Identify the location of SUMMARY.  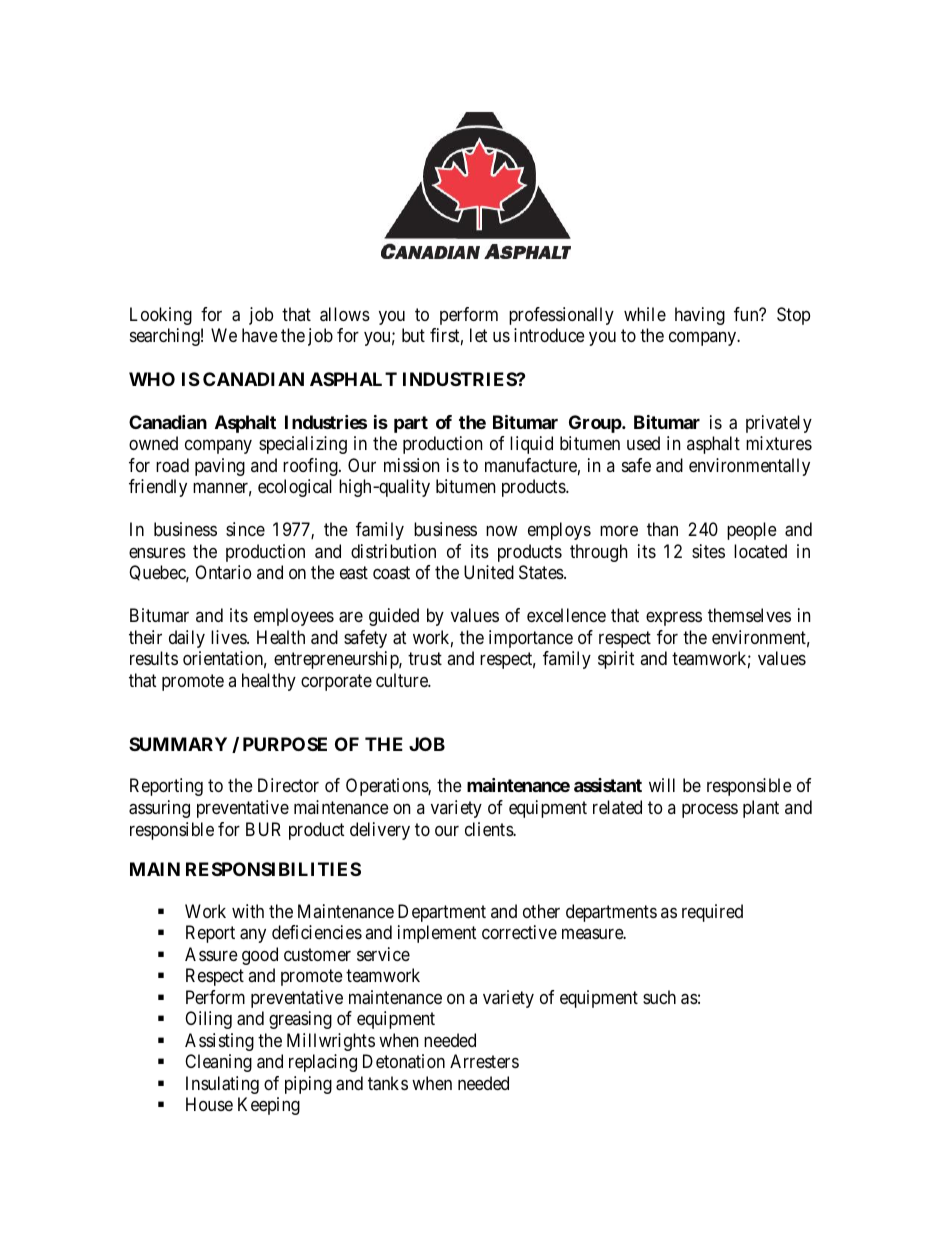
(178, 744).
